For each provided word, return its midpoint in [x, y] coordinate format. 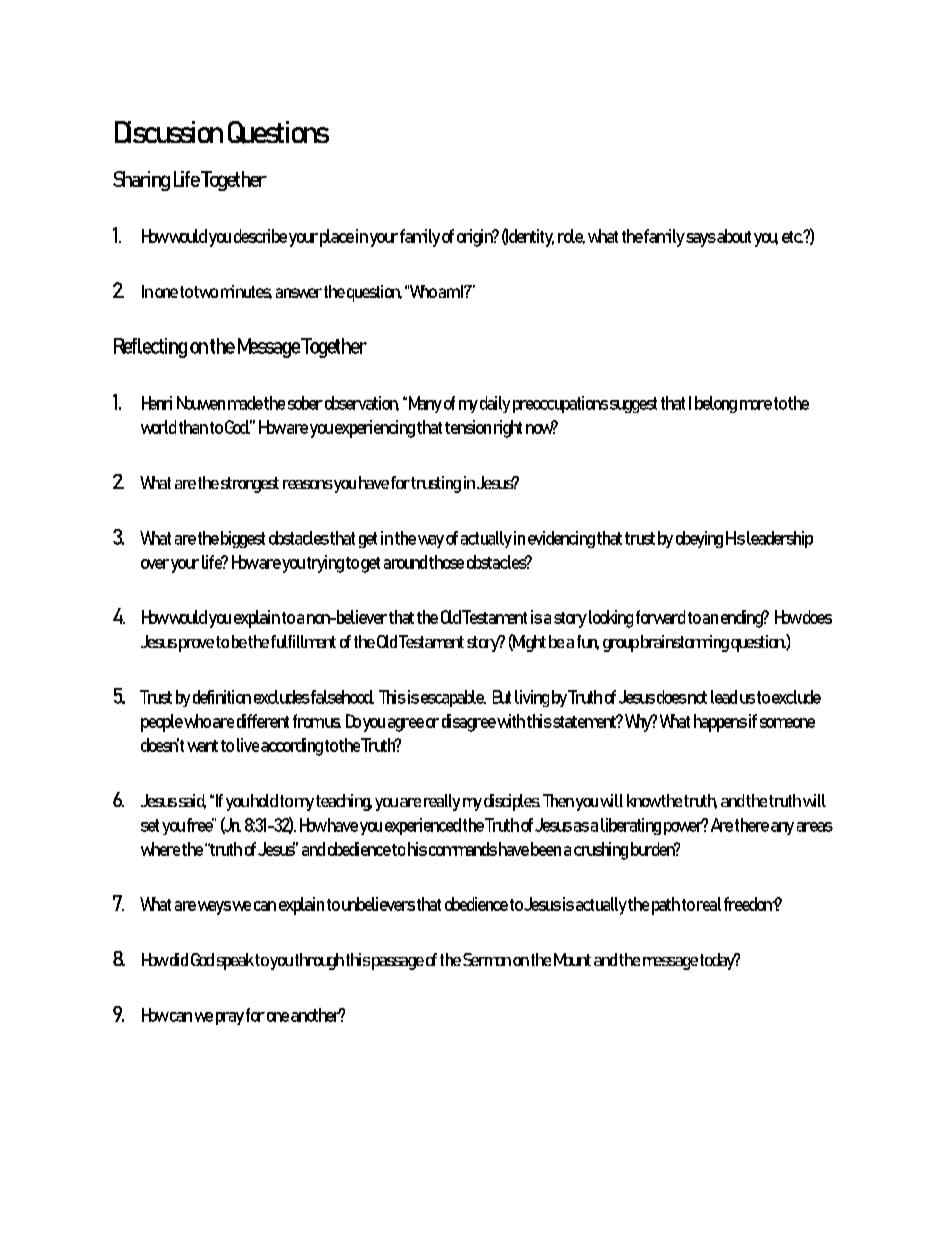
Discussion [169, 132]
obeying [699, 539]
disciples [512, 802]
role [571, 236]
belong [716, 404]
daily [495, 404]
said [192, 801]
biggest [243, 539]
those [446, 562]
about [734, 236]
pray [230, 1018]
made [245, 403]
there [752, 825]
